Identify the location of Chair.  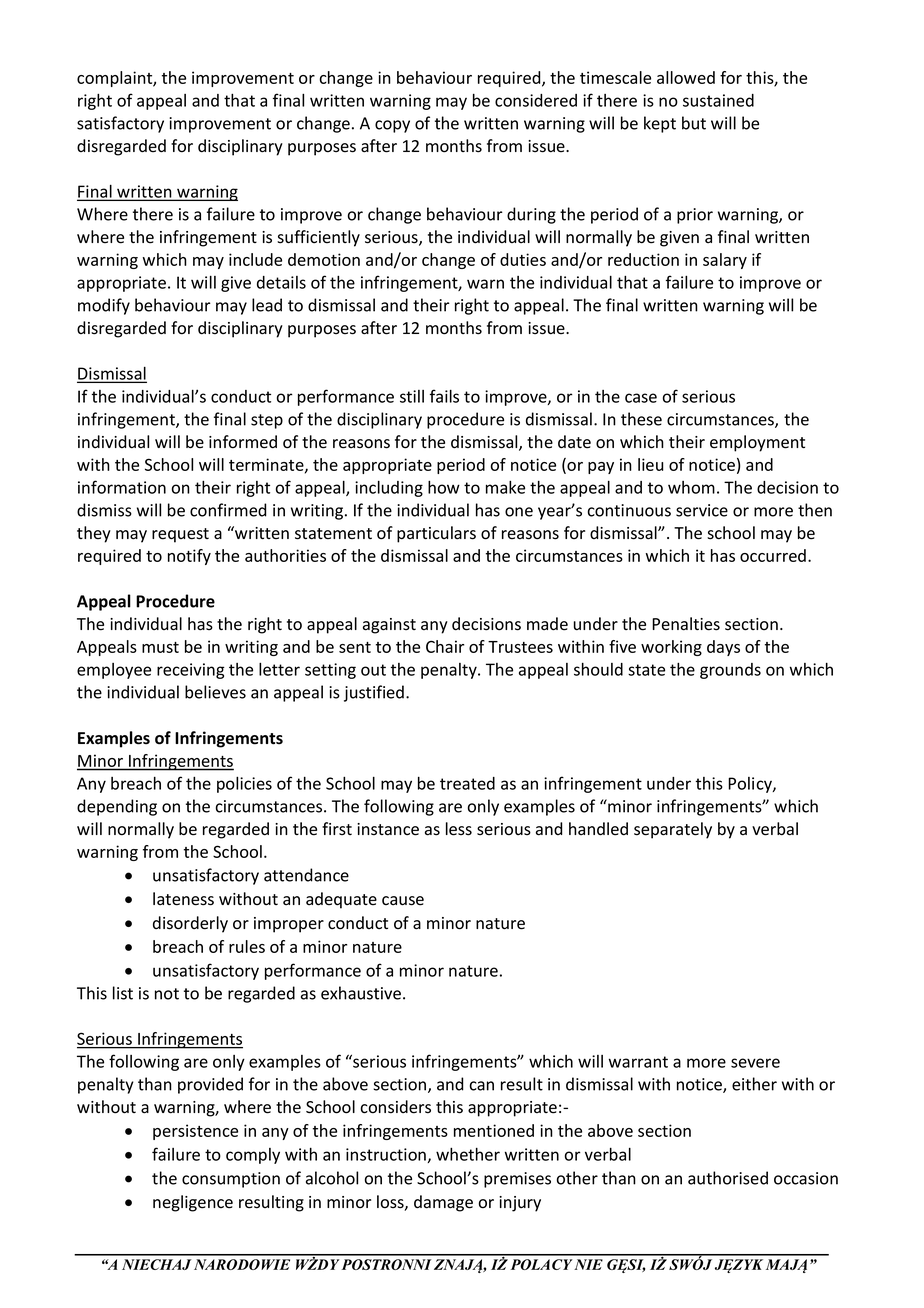
(445, 646).
